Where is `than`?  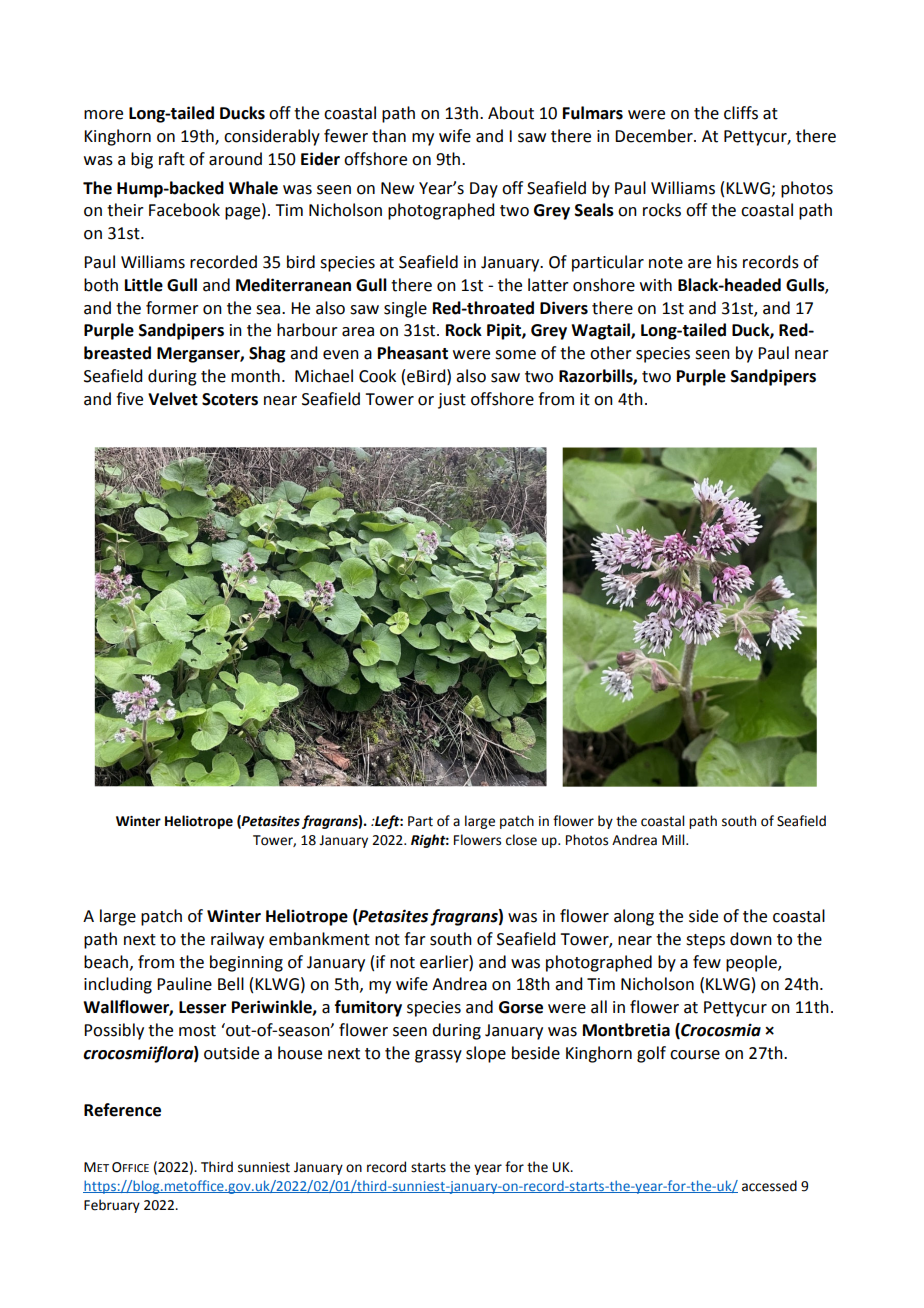 than is located at coordinates (389, 136).
